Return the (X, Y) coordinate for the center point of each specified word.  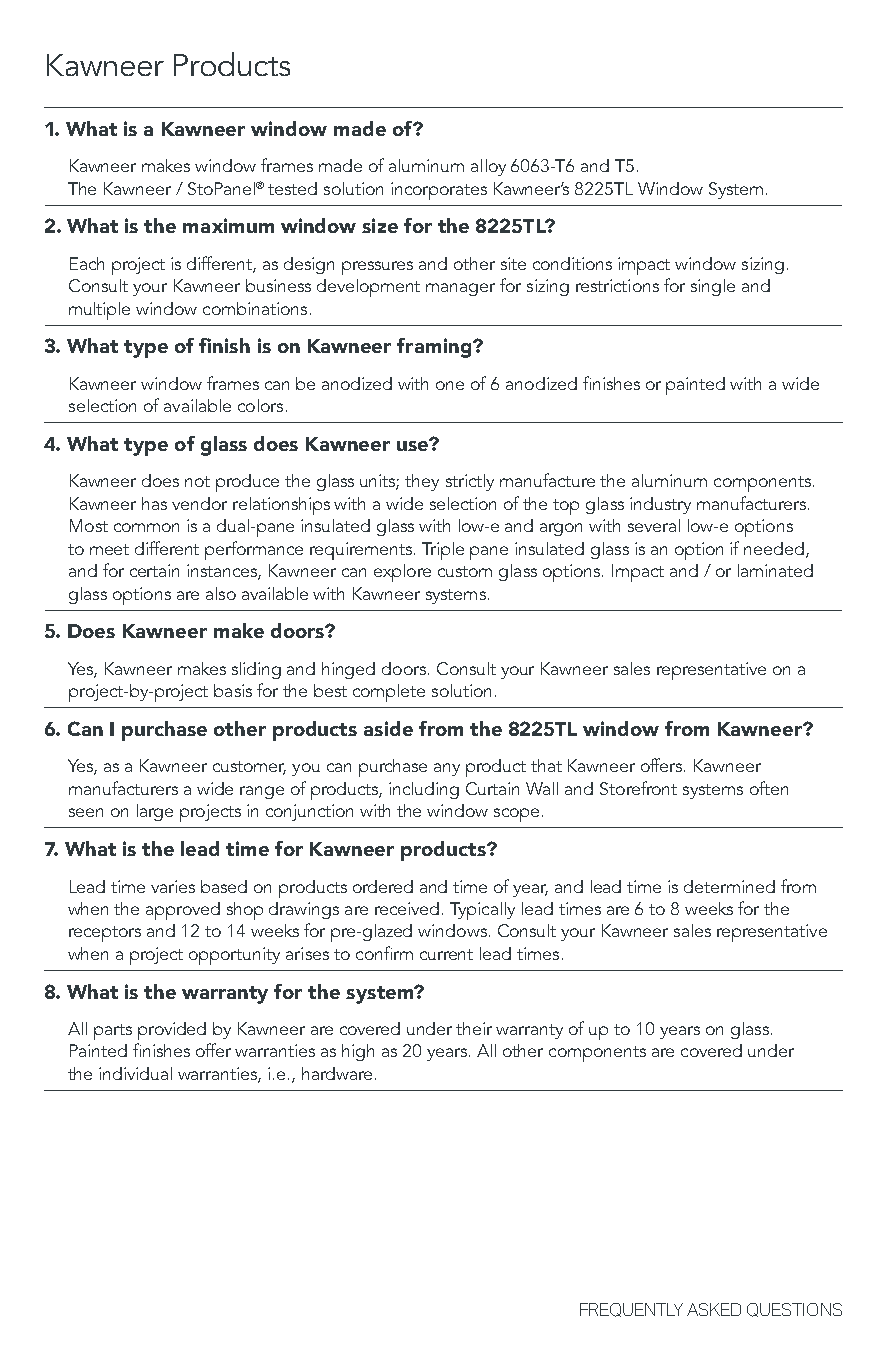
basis (233, 690)
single (713, 287)
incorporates (439, 191)
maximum (228, 225)
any (447, 769)
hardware (337, 1073)
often (769, 788)
